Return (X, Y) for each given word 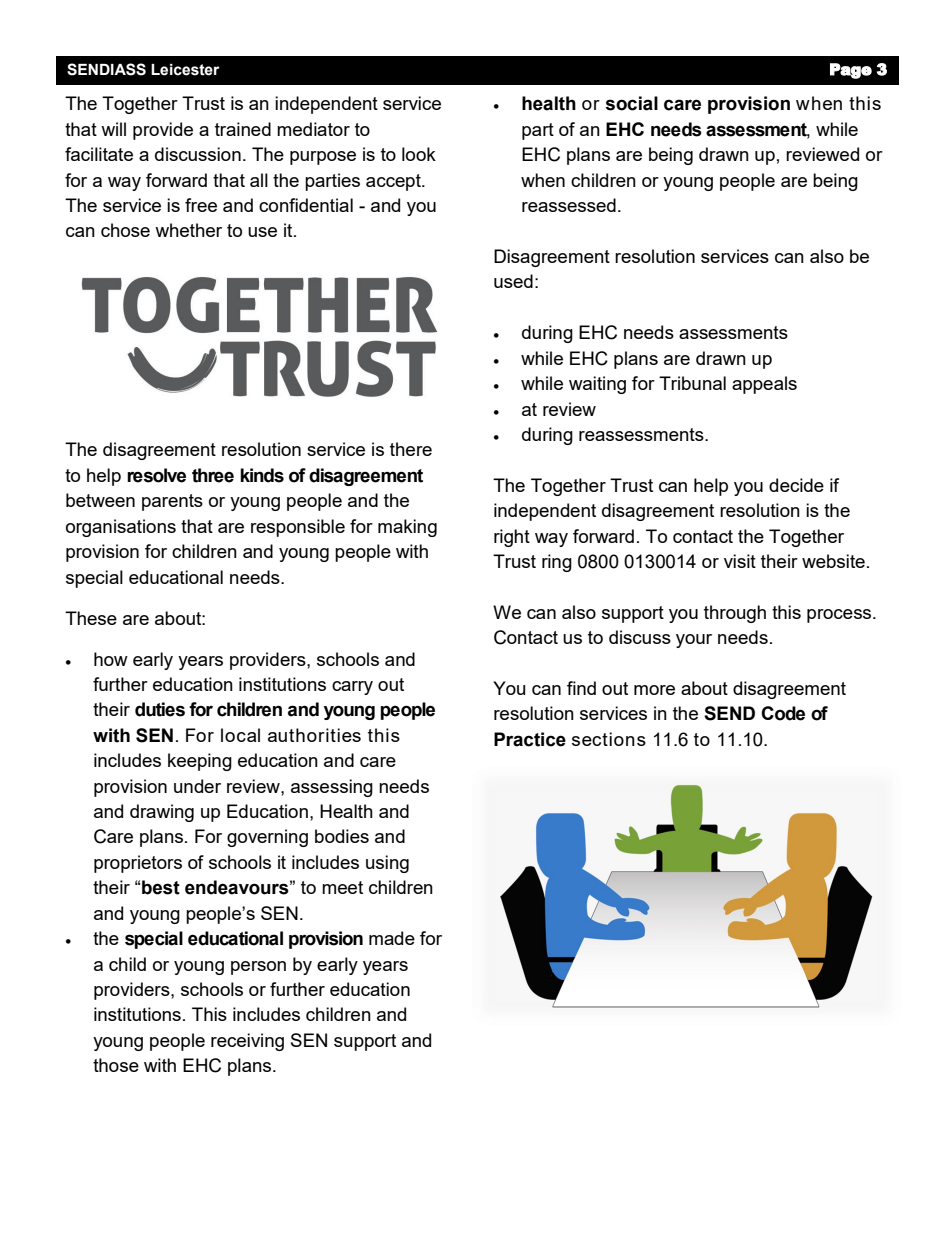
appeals (764, 385)
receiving (247, 1042)
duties (160, 709)
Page (851, 71)
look (419, 154)
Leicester (185, 70)
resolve (156, 475)
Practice (530, 739)
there (411, 449)
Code (783, 713)
